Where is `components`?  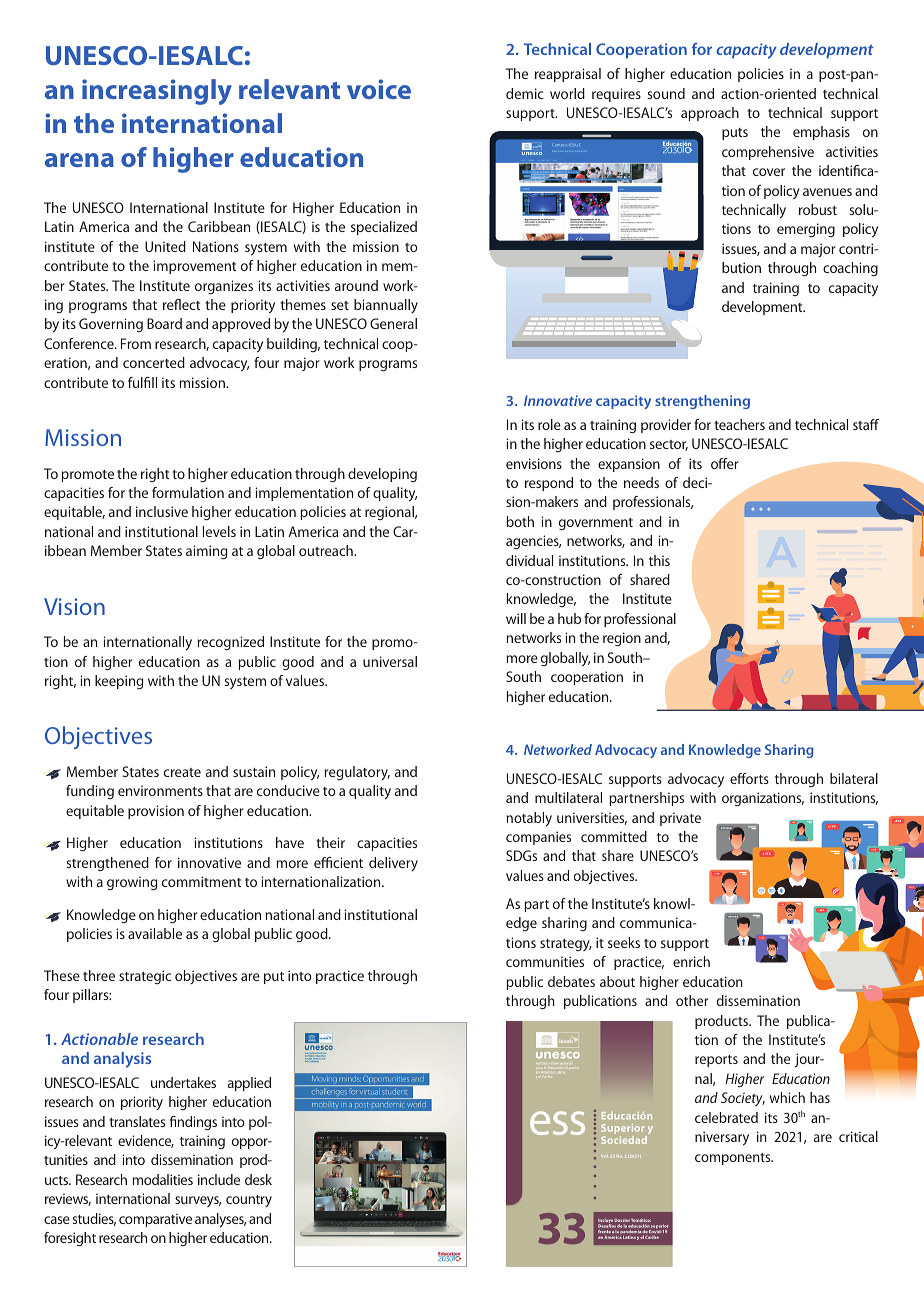
components is located at coordinates (734, 1159).
